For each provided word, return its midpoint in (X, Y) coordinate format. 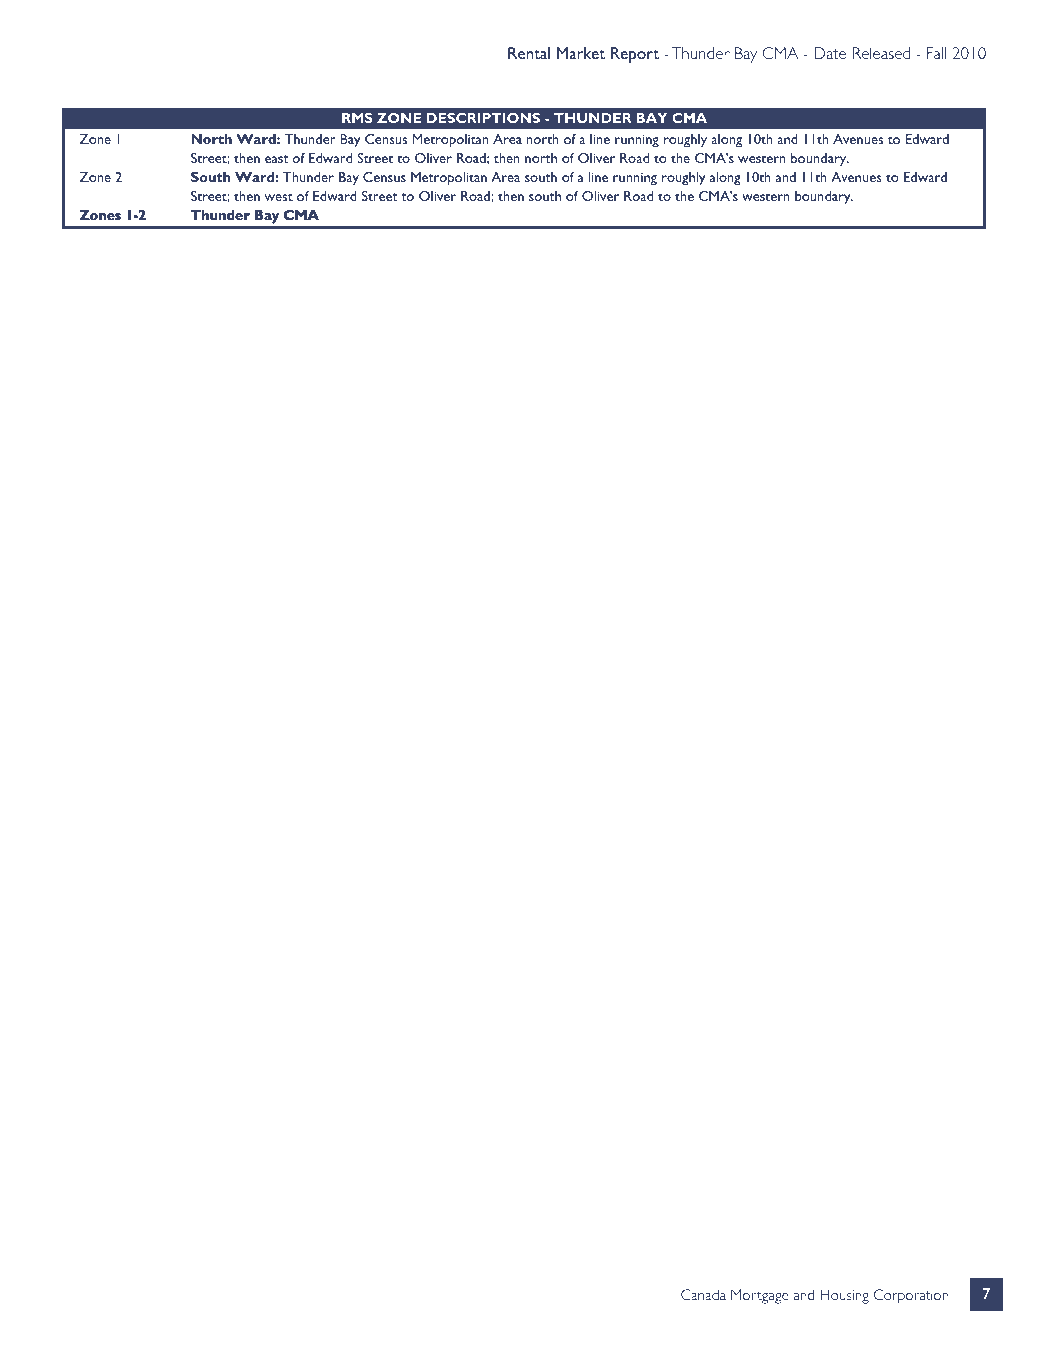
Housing (844, 1296)
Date (830, 53)
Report (635, 55)
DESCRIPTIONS (483, 118)
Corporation (911, 1296)
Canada (703, 1294)
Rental (529, 53)
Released (881, 53)
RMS (357, 118)
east (277, 159)
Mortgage (759, 1296)
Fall (936, 53)
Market (581, 53)
